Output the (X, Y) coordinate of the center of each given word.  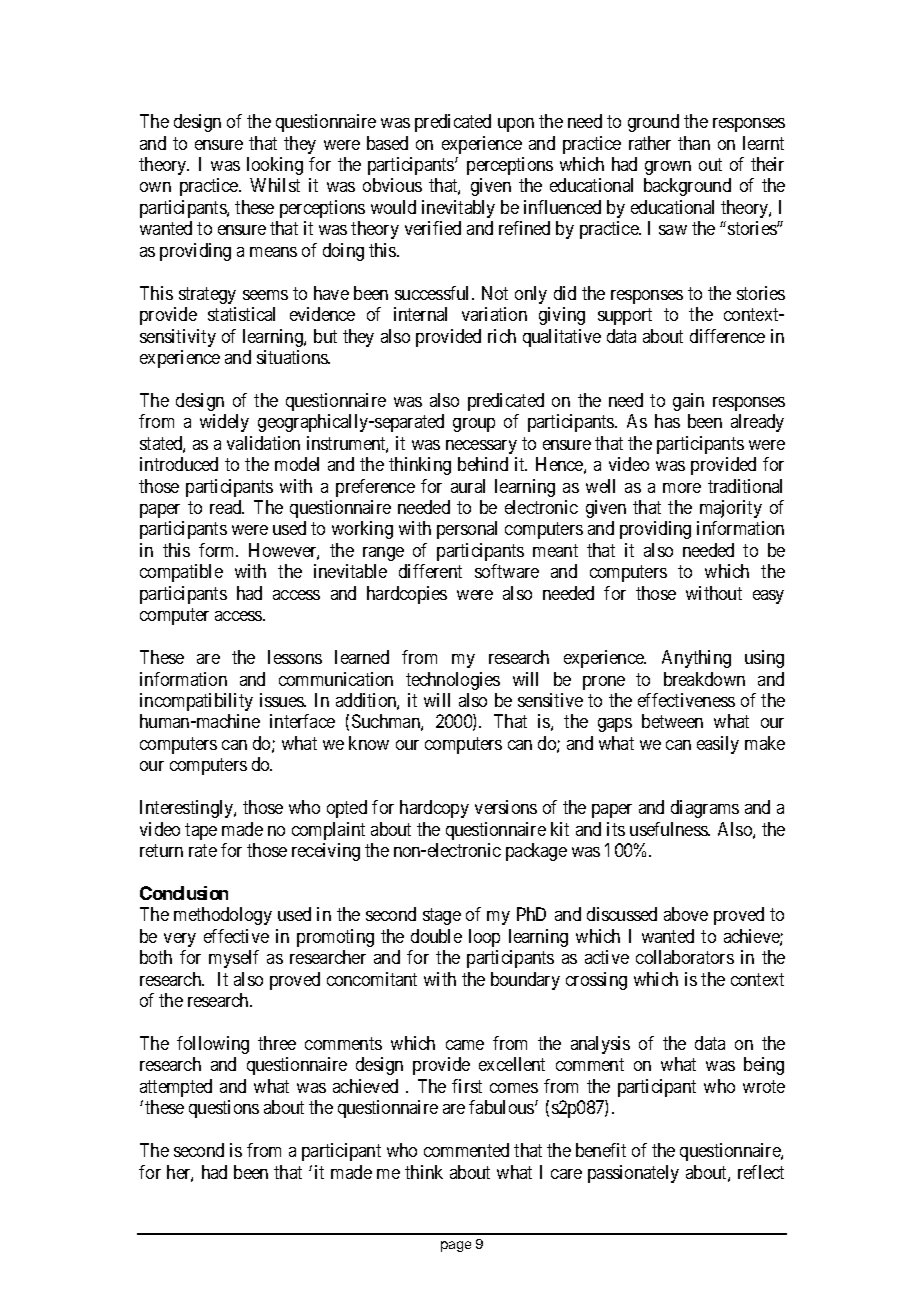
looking (275, 166)
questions (224, 1109)
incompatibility (196, 702)
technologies (453, 681)
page (456, 1246)
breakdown (704, 679)
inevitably (458, 209)
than (694, 143)
